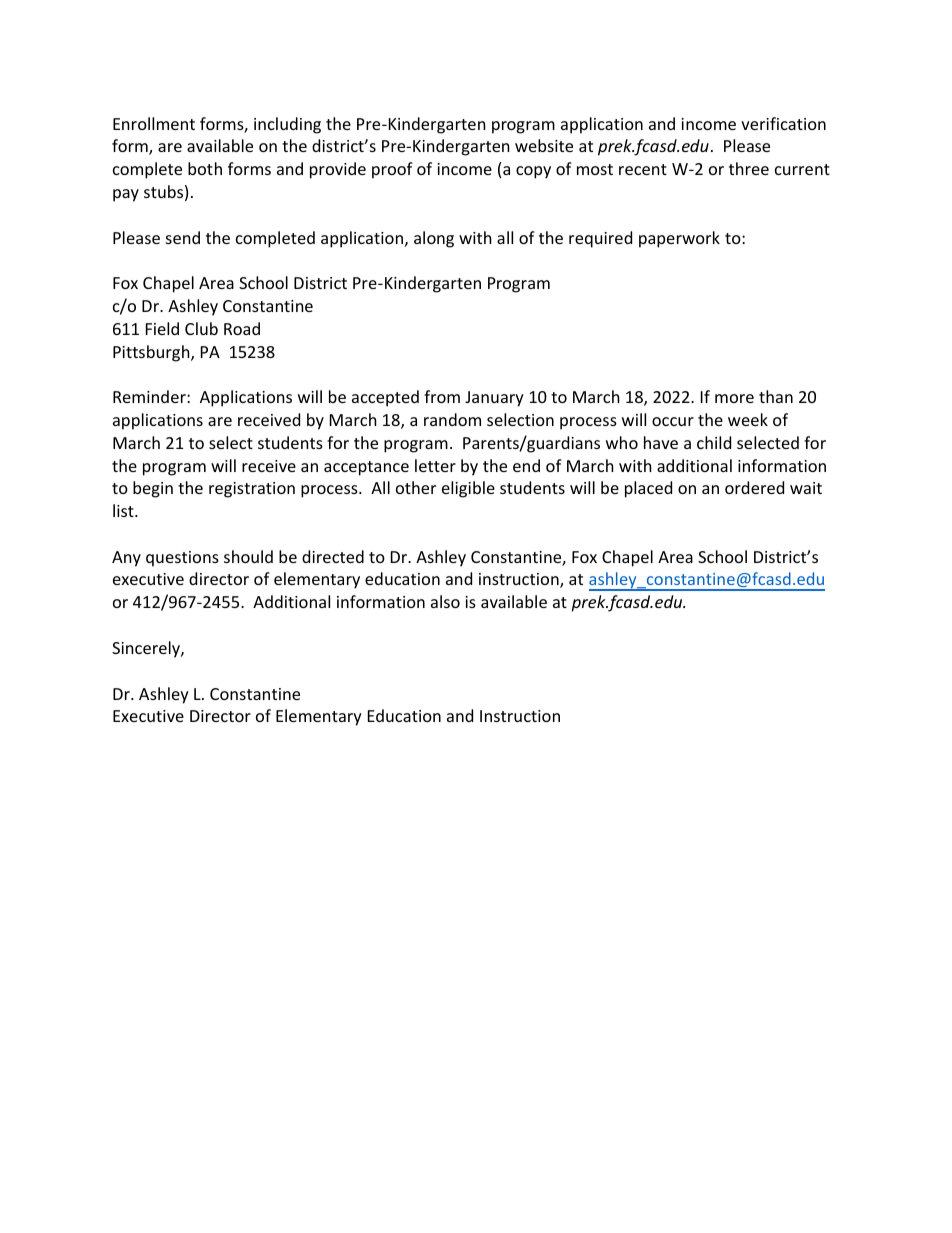 The image size is (952, 1233). I want to click on verification, so click(783, 123).
